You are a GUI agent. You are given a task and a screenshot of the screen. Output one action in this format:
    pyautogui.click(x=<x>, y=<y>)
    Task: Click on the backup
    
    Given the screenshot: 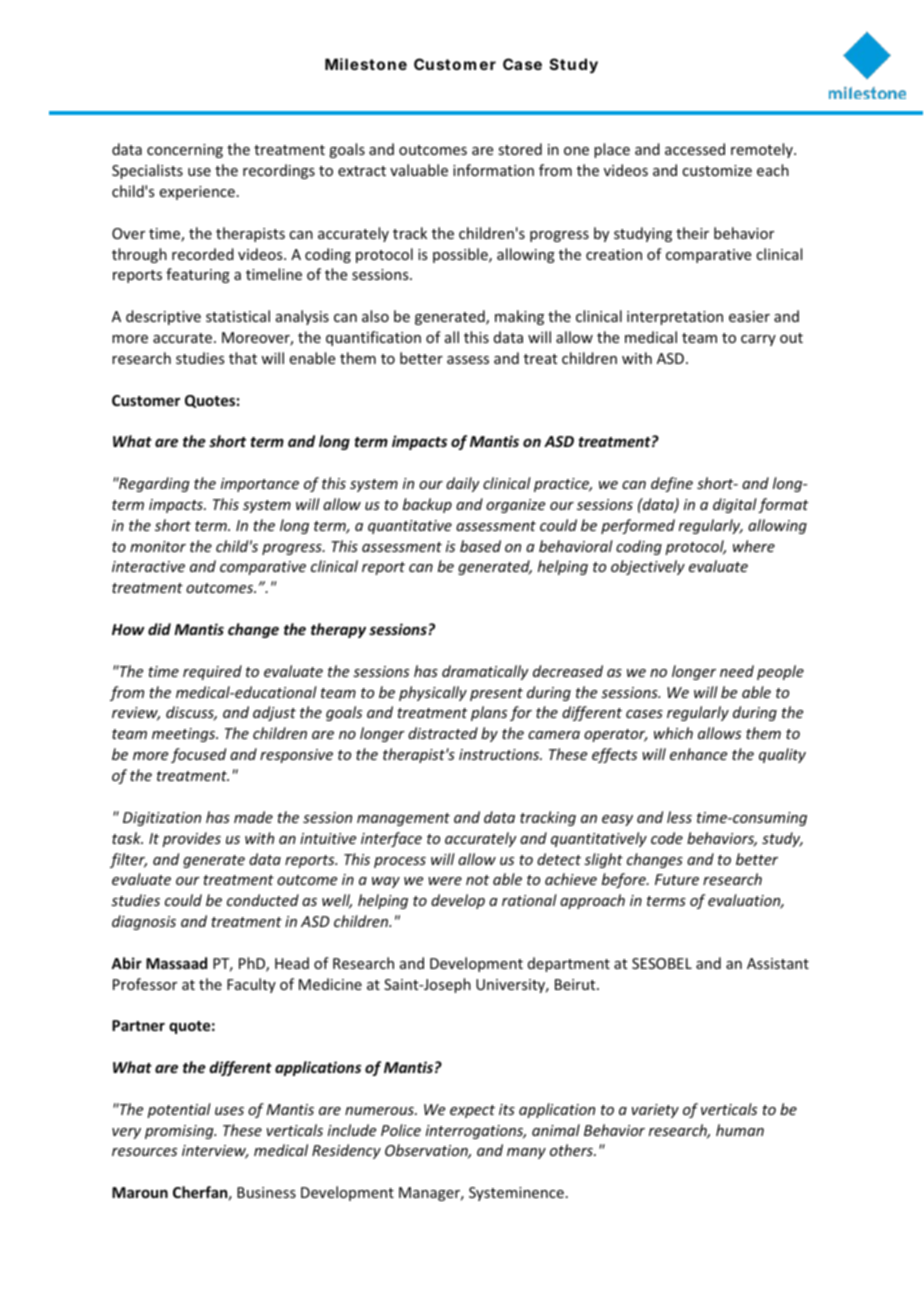 What is the action you would take?
    pyautogui.click(x=427, y=505)
